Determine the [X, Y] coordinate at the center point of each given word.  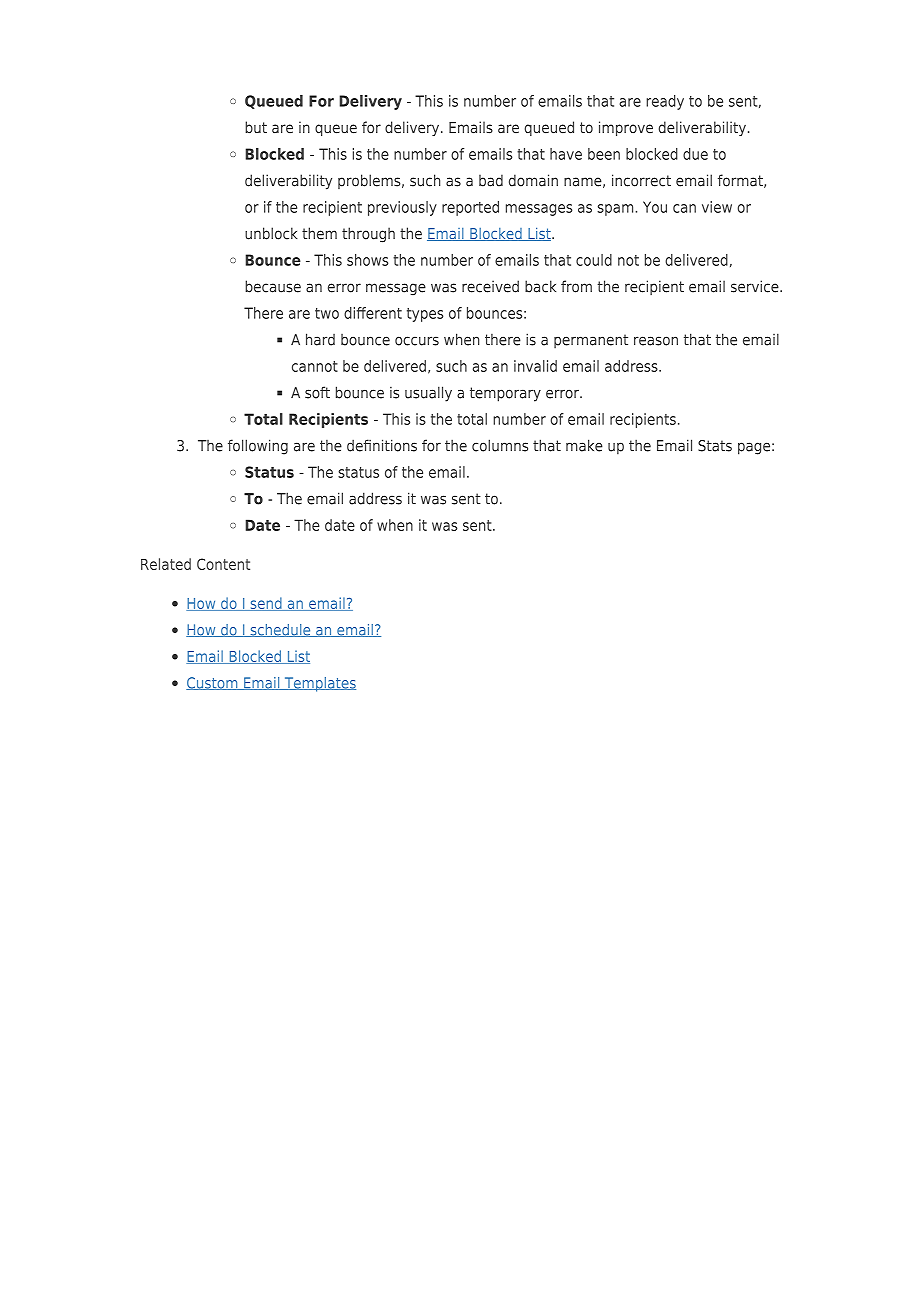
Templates [319, 684]
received [490, 286]
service [756, 286]
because [273, 286]
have [566, 154]
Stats [715, 446]
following [258, 447]
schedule [280, 630]
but [256, 127]
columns [500, 445]
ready [665, 102]
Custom [213, 683]
